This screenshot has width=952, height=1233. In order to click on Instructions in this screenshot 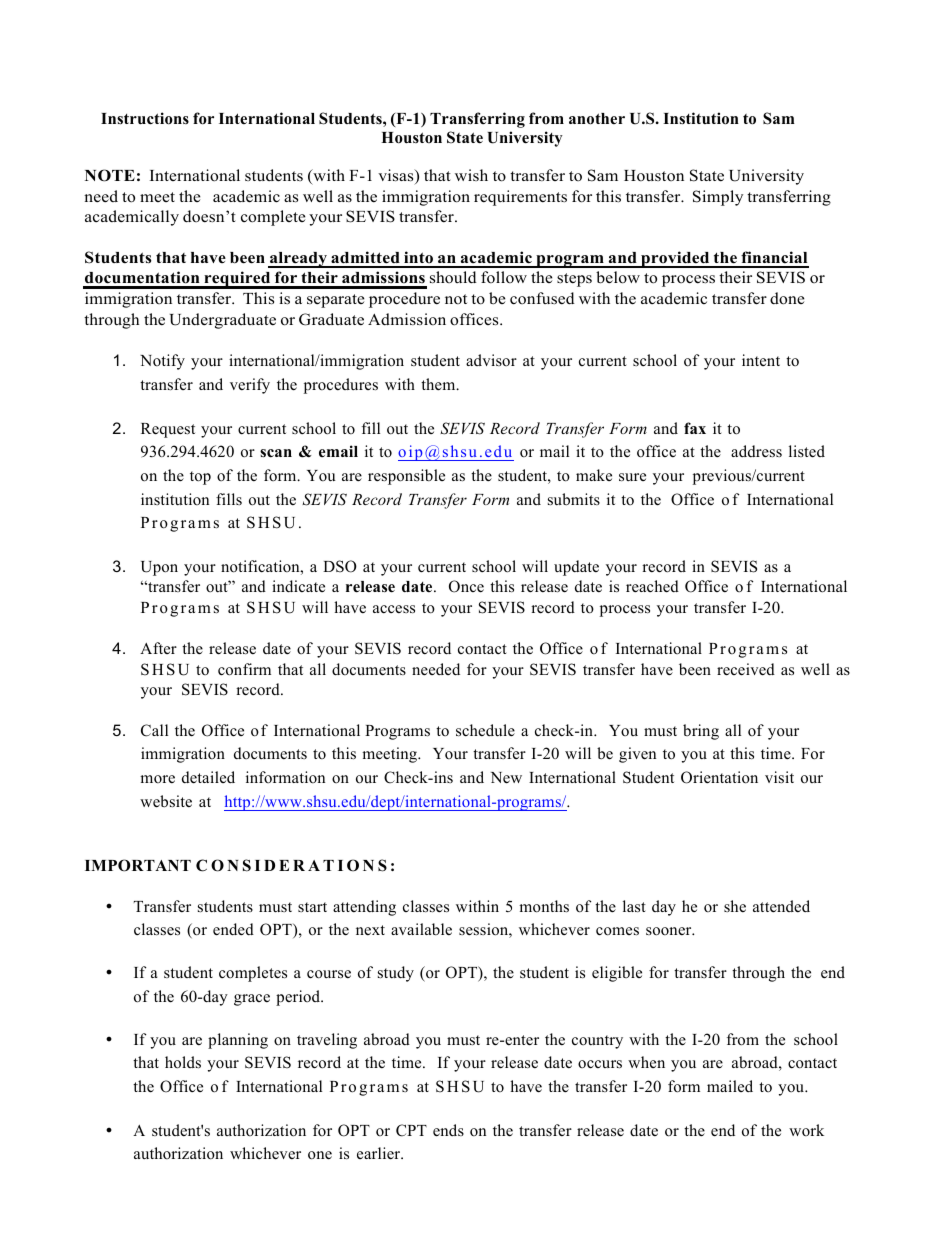, I will do `click(145, 118)`.
